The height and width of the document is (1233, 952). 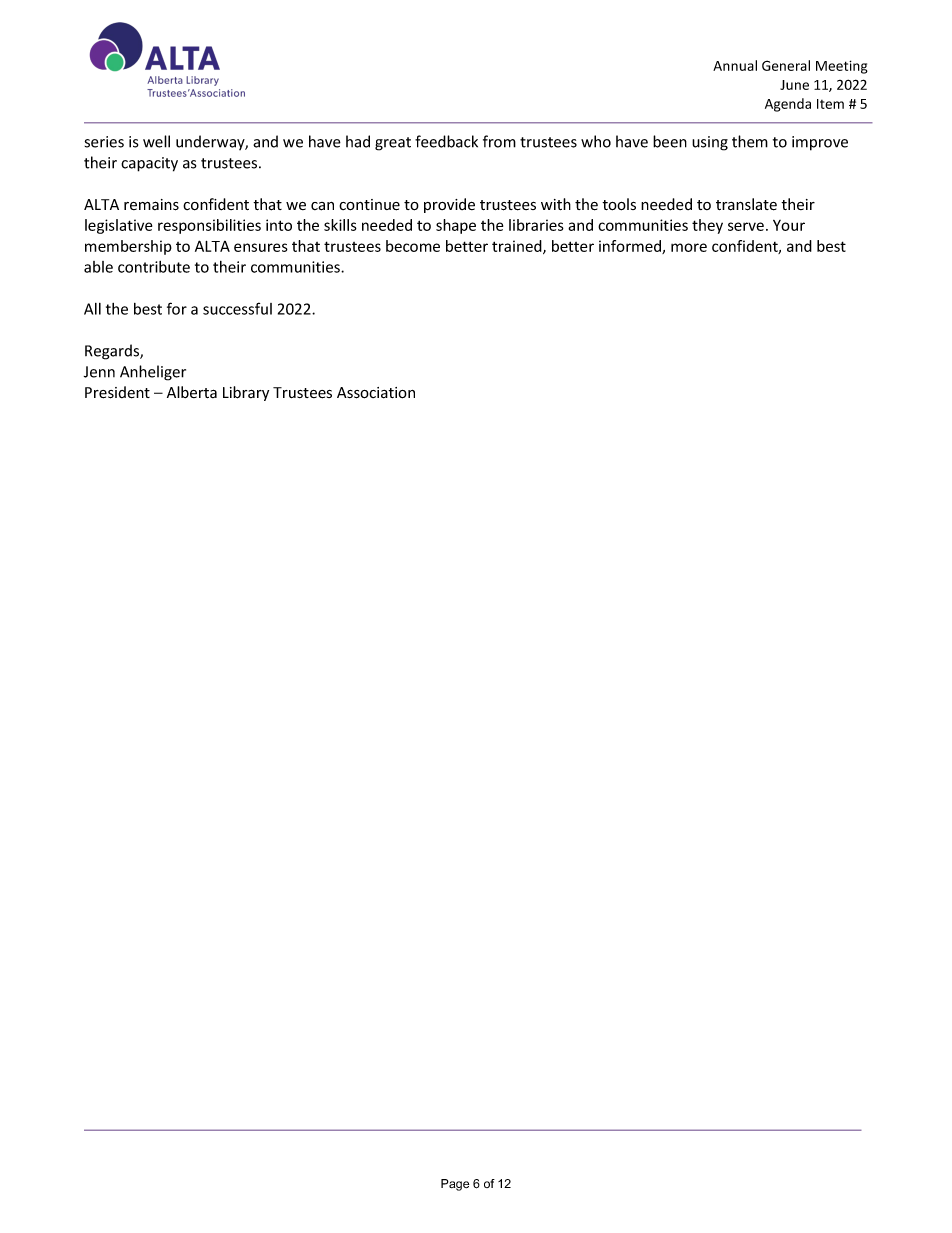 I want to click on President, so click(x=117, y=392).
